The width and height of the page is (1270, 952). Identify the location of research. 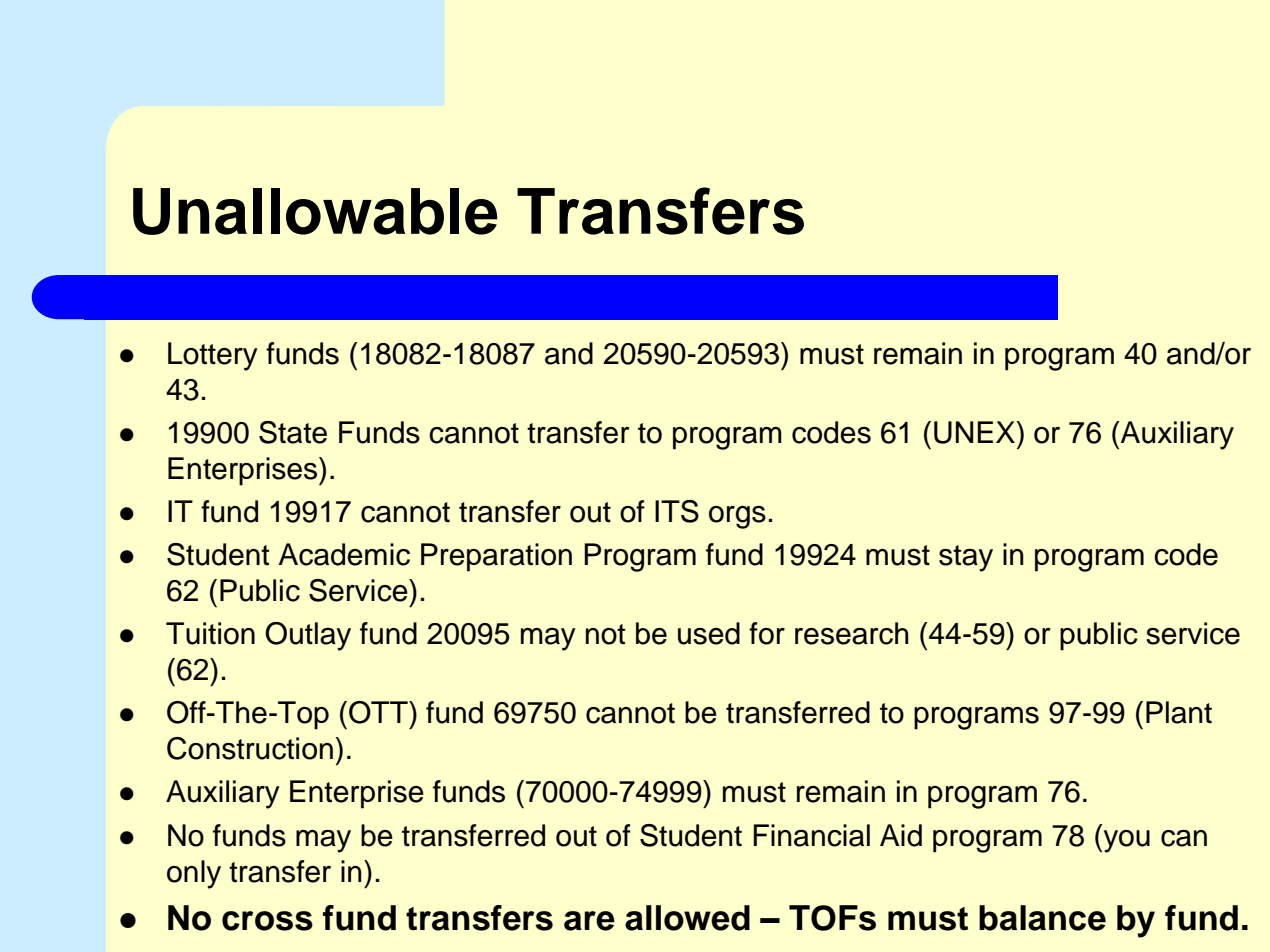
(852, 633).
